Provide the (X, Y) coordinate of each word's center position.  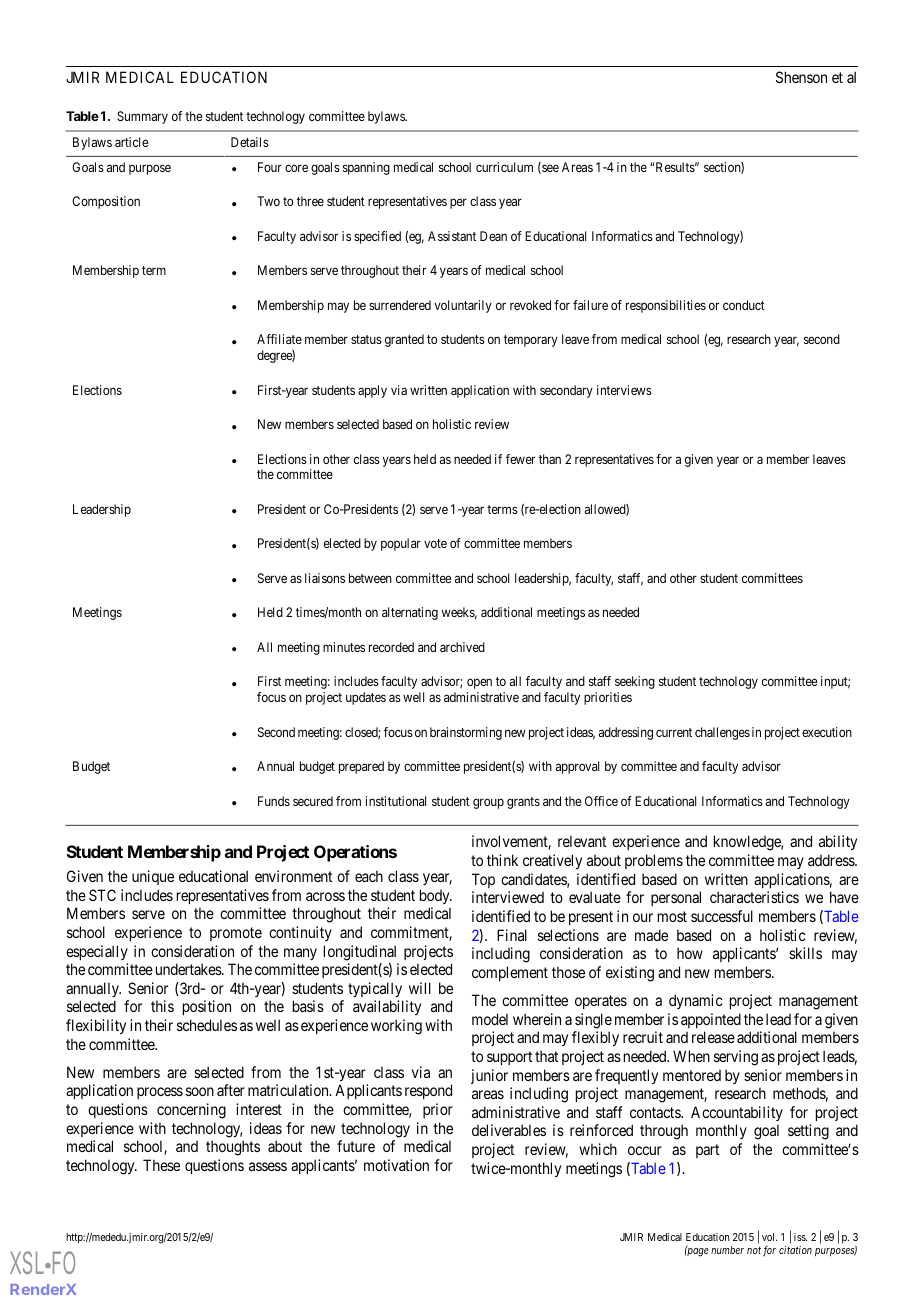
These (161, 1165)
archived (462, 647)
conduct (744, 305)
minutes (344, 647)
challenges (722, 733)
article (132, 142)
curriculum (504, 167)
